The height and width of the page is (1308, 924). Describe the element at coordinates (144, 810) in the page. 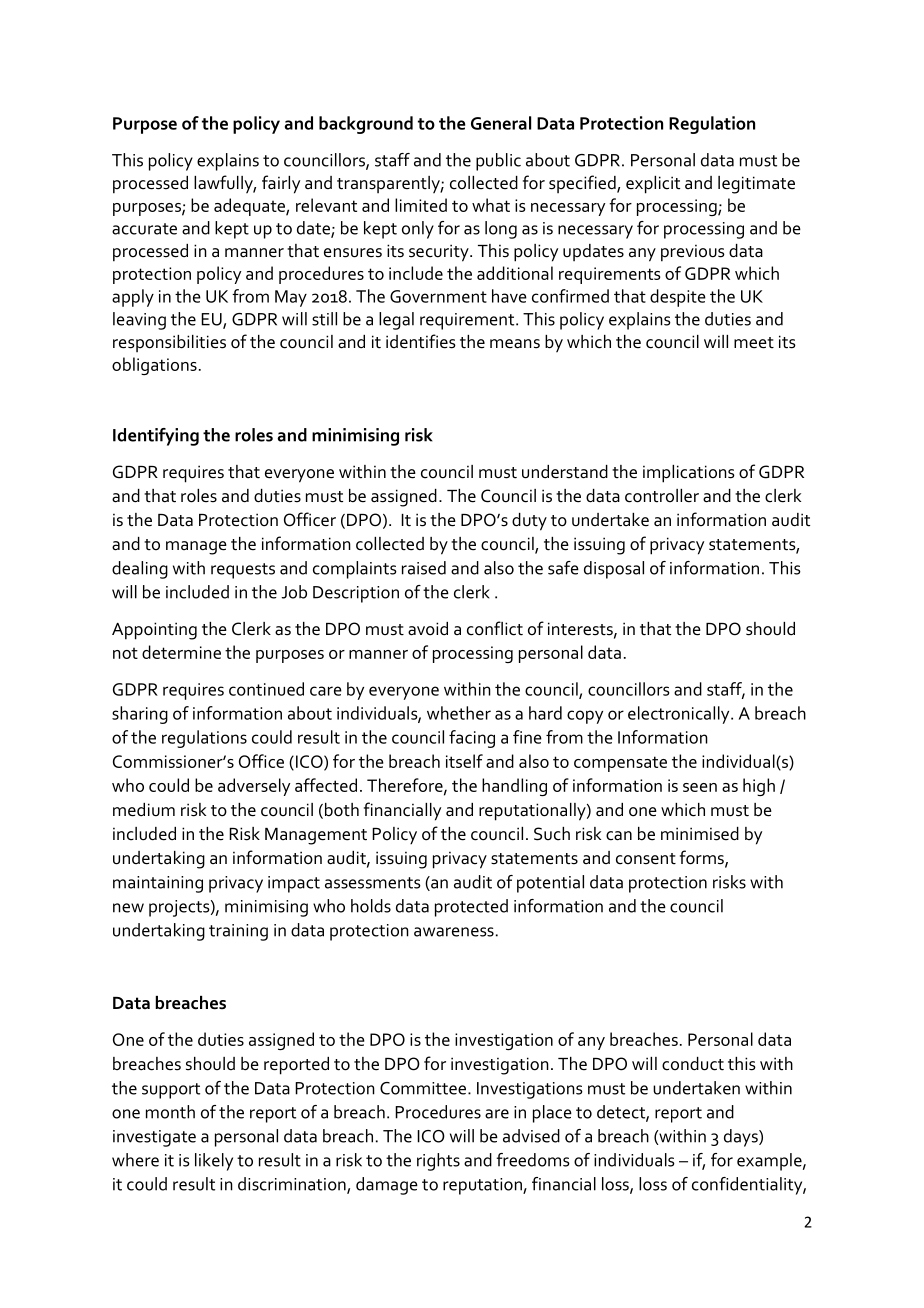

I see `medium` at that location.
